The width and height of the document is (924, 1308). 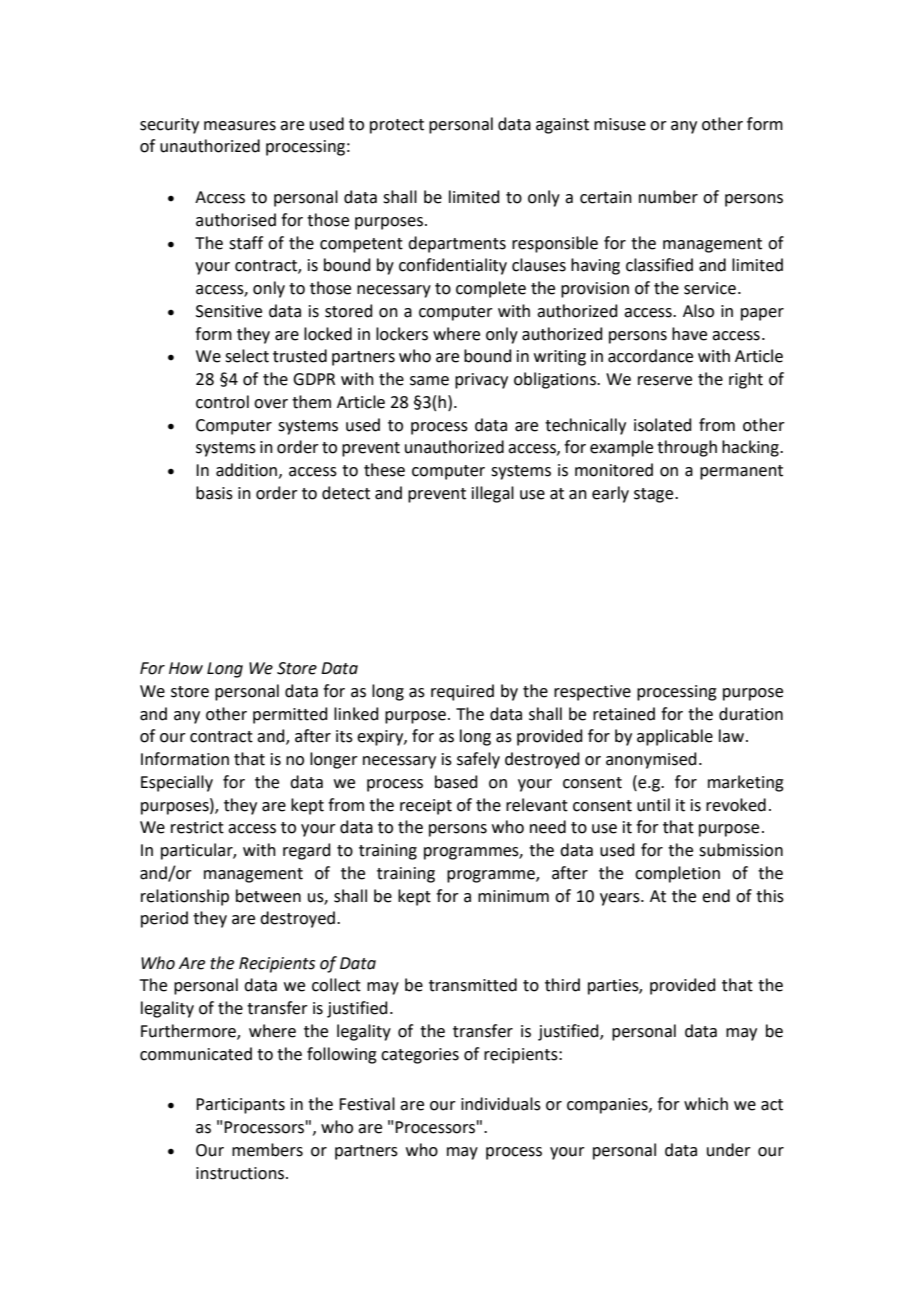 What do you see at coordinates (687, 448) in the document?
I see `through` at bounding box center [687, 448].
